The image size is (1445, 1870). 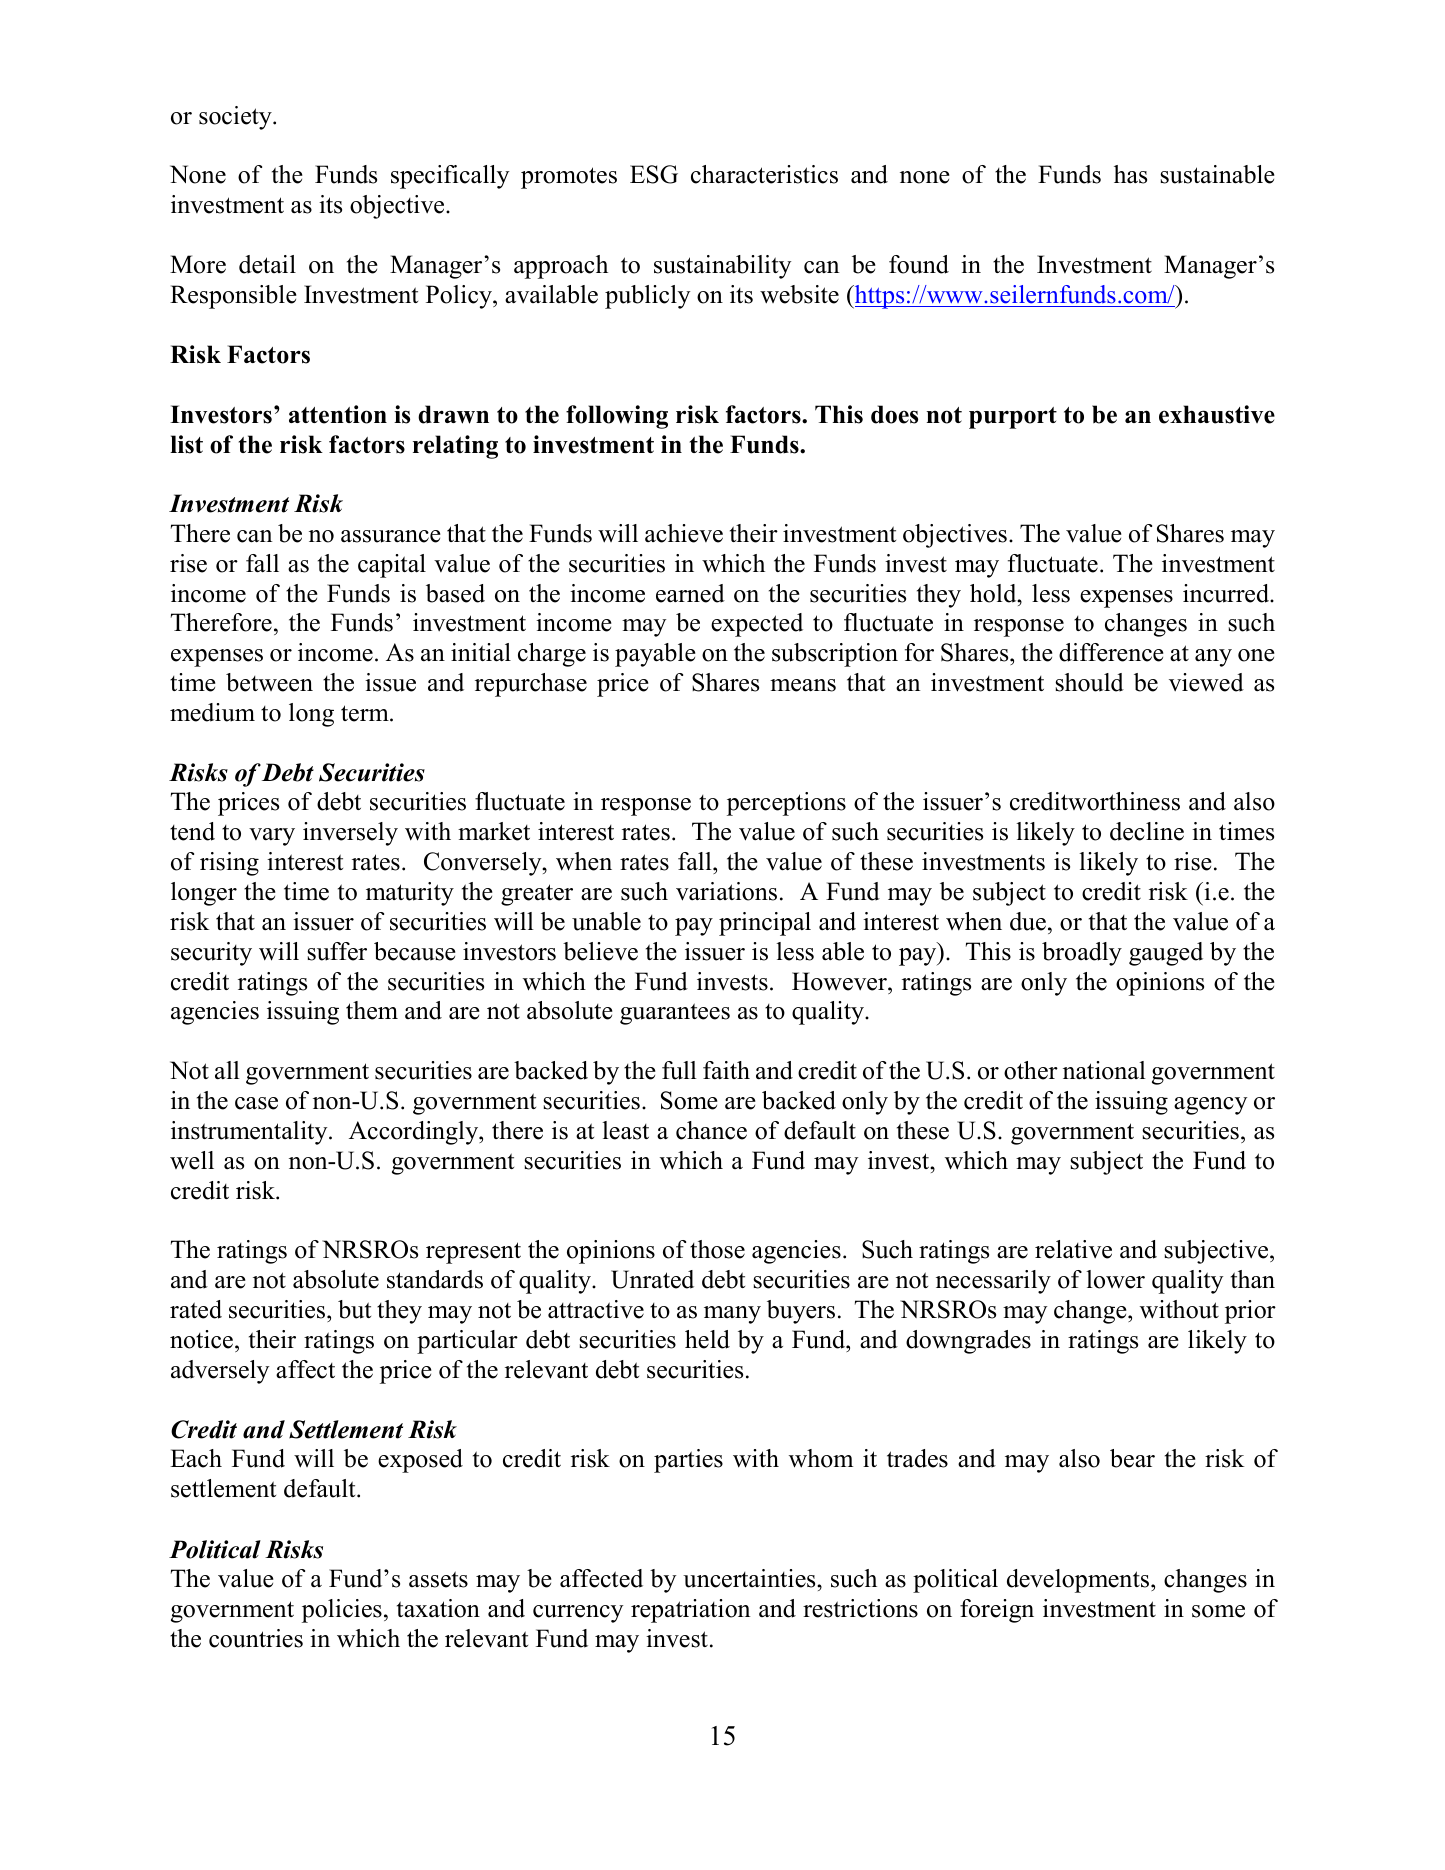 What do you see at coordinates (350, 834) in the page?
I see `inversely` at bounding box center [350, 834].
